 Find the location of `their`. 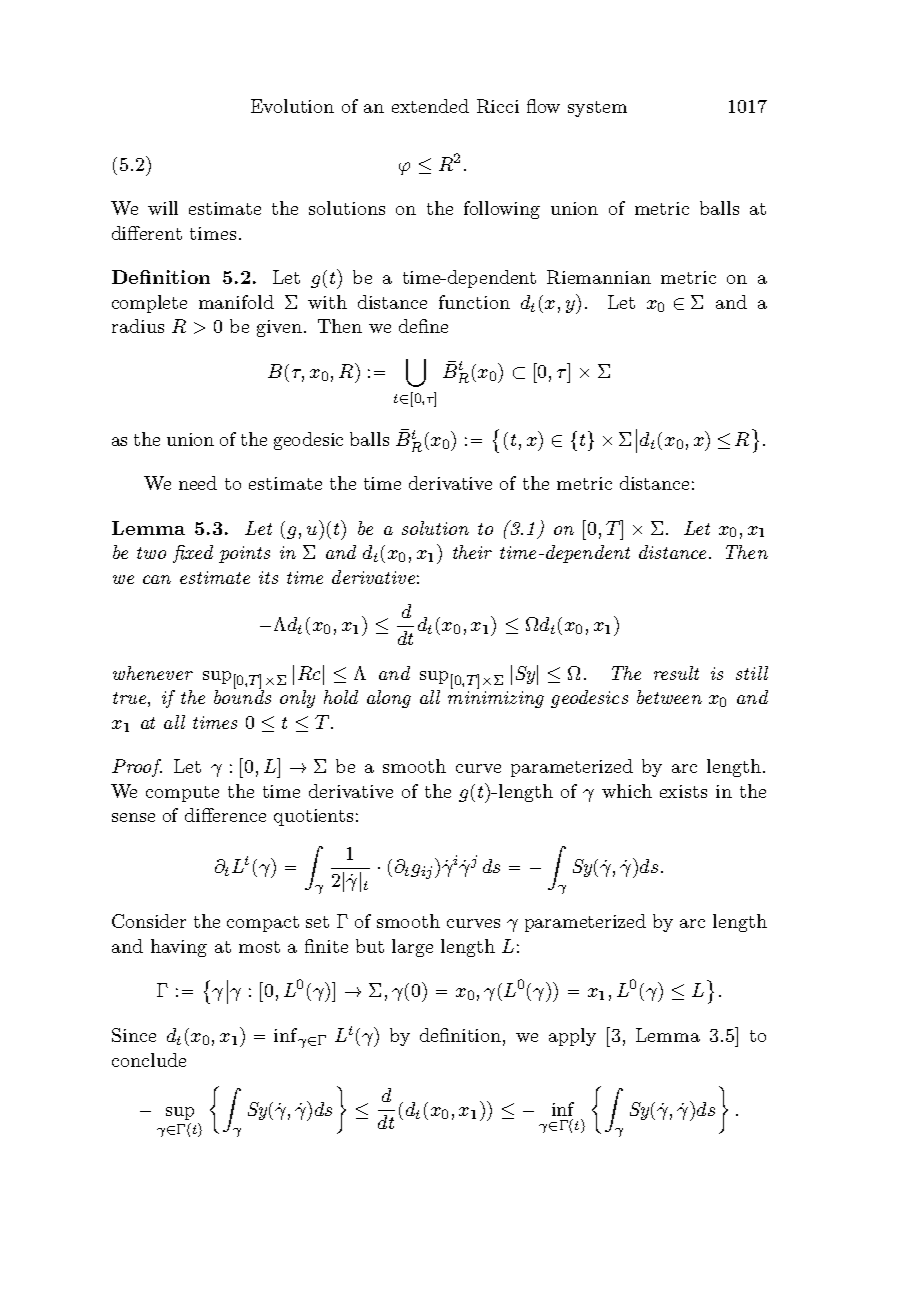

their is located at coordinates (472, 552).
